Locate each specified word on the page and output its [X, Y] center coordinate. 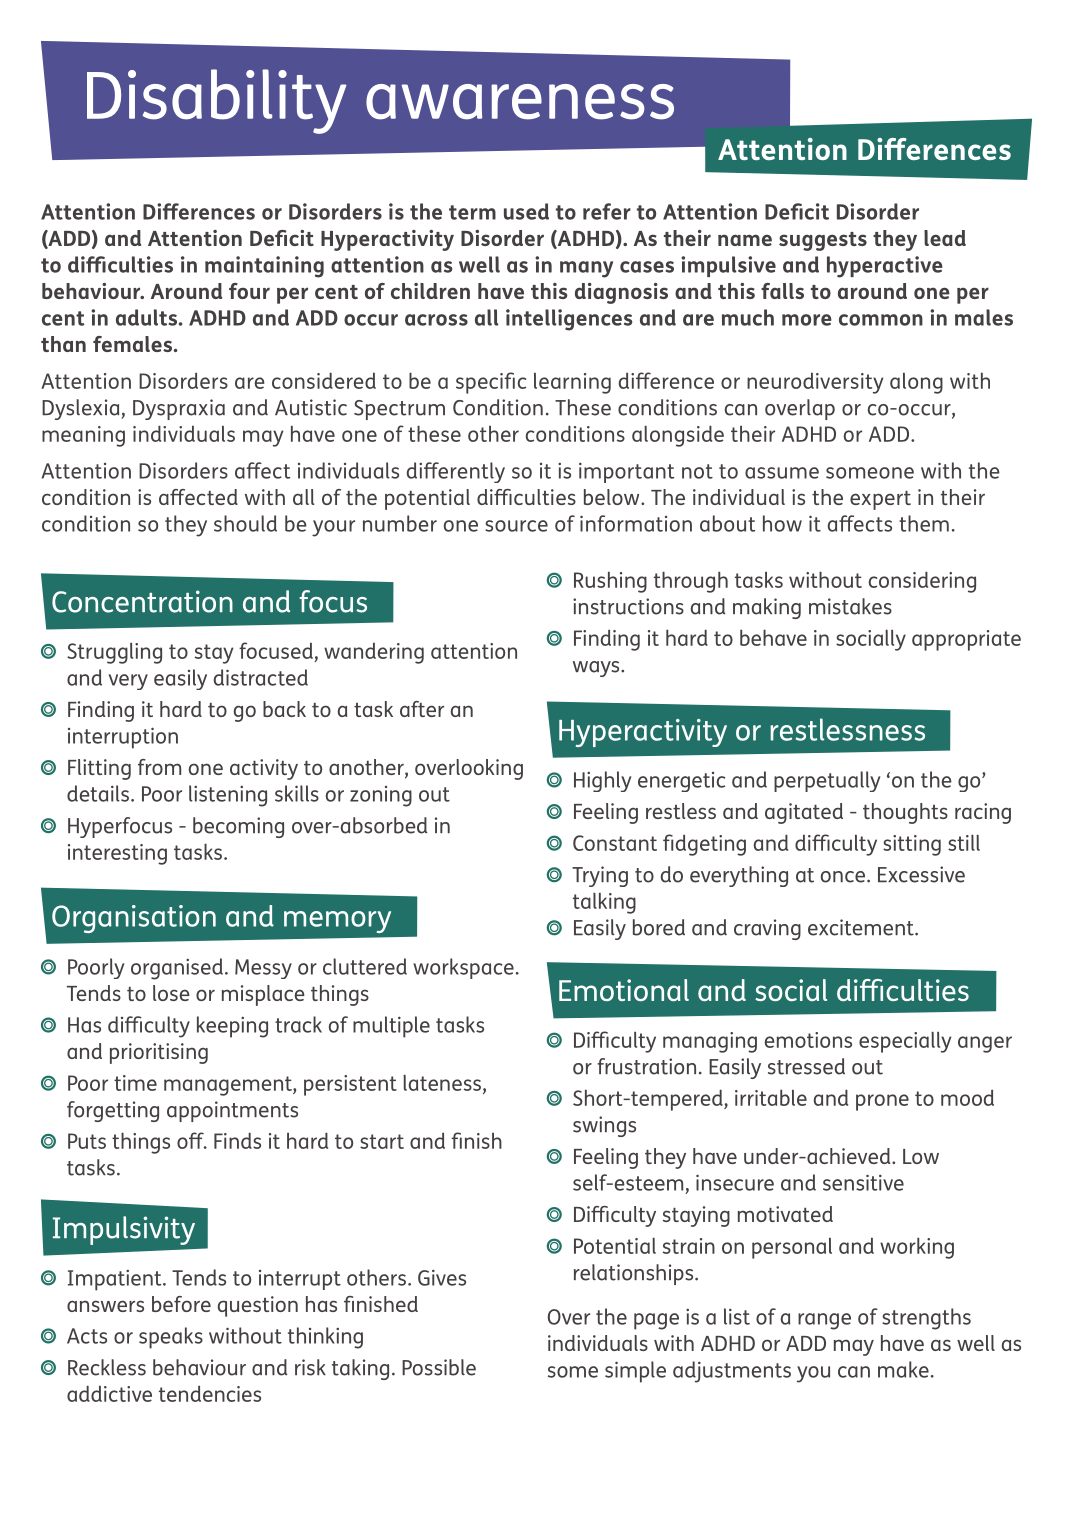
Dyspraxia [179, 409]
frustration [646, 1066]
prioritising [159, 1053]
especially [905, 1042]
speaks [171, 1338]
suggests [823, 241]
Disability [217, 101]
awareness [520, 102]
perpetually [827, 781]
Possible [439, 1367]
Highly [602, 781]
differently [456, 472]
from [159, 767]
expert [880, 500]
